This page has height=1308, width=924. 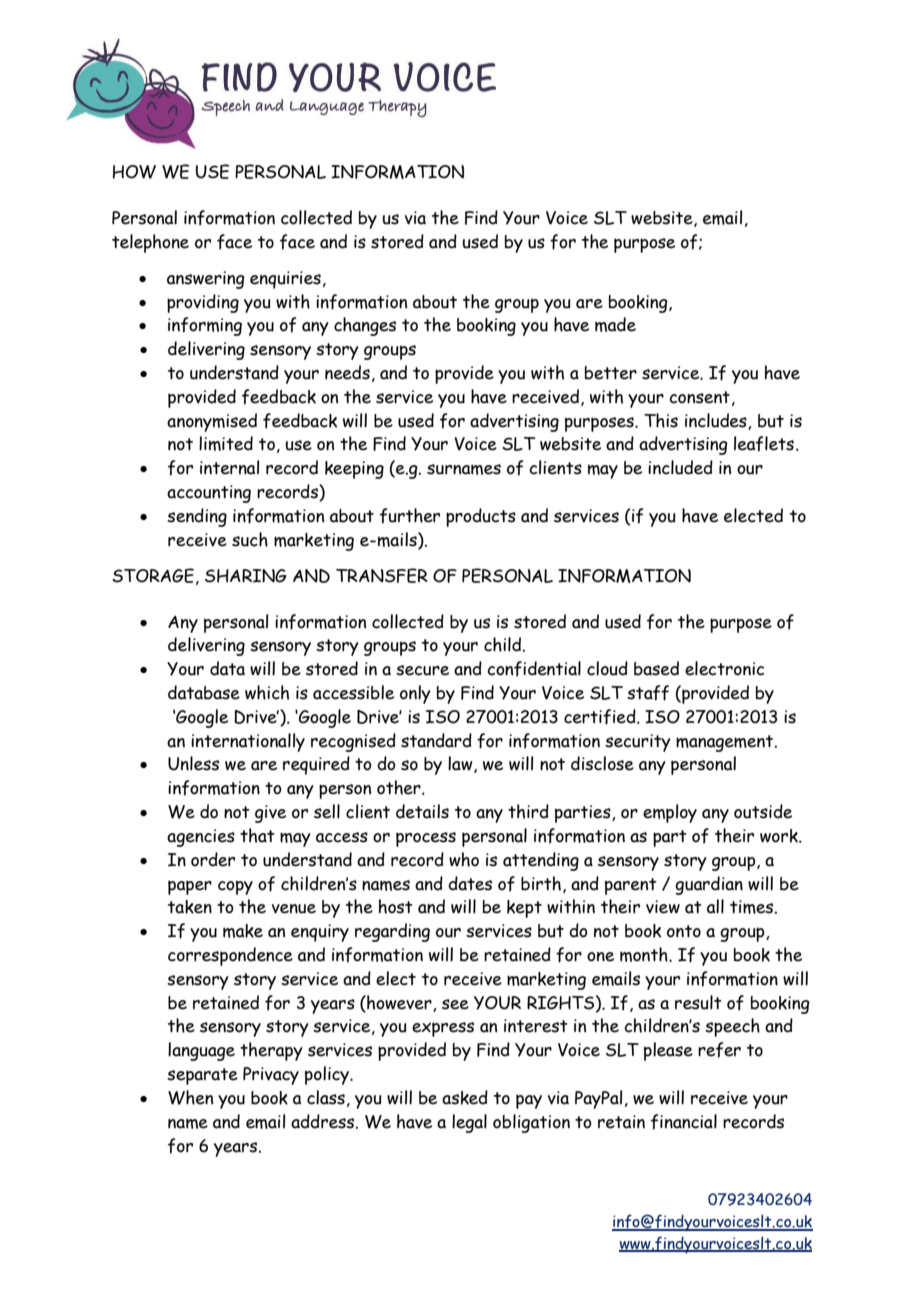 What do you see at coordinates (267, 692) in the page?
I see `which` at bounding box center [267, 692].
